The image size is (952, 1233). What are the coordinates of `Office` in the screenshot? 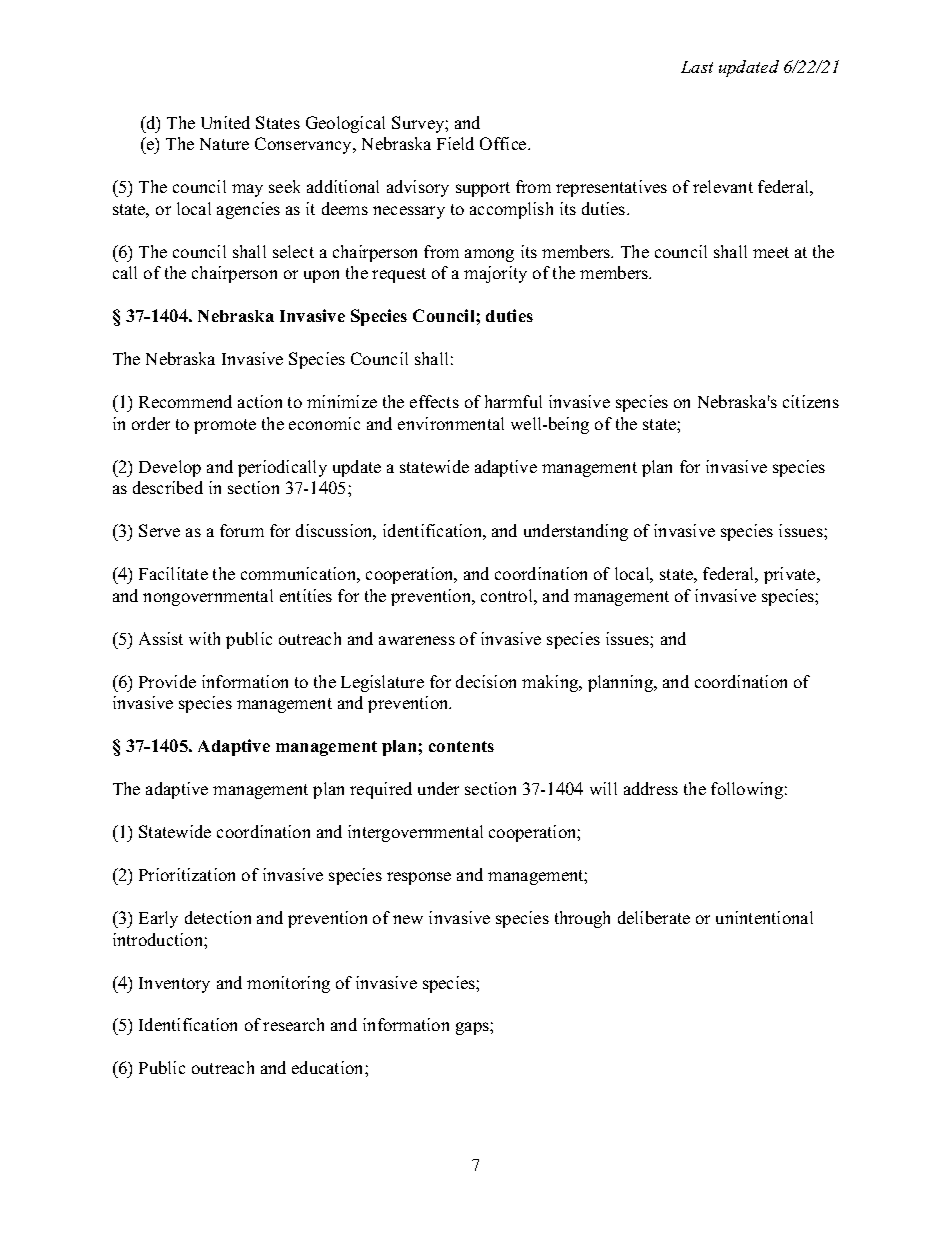 It's located at (504, 143).
